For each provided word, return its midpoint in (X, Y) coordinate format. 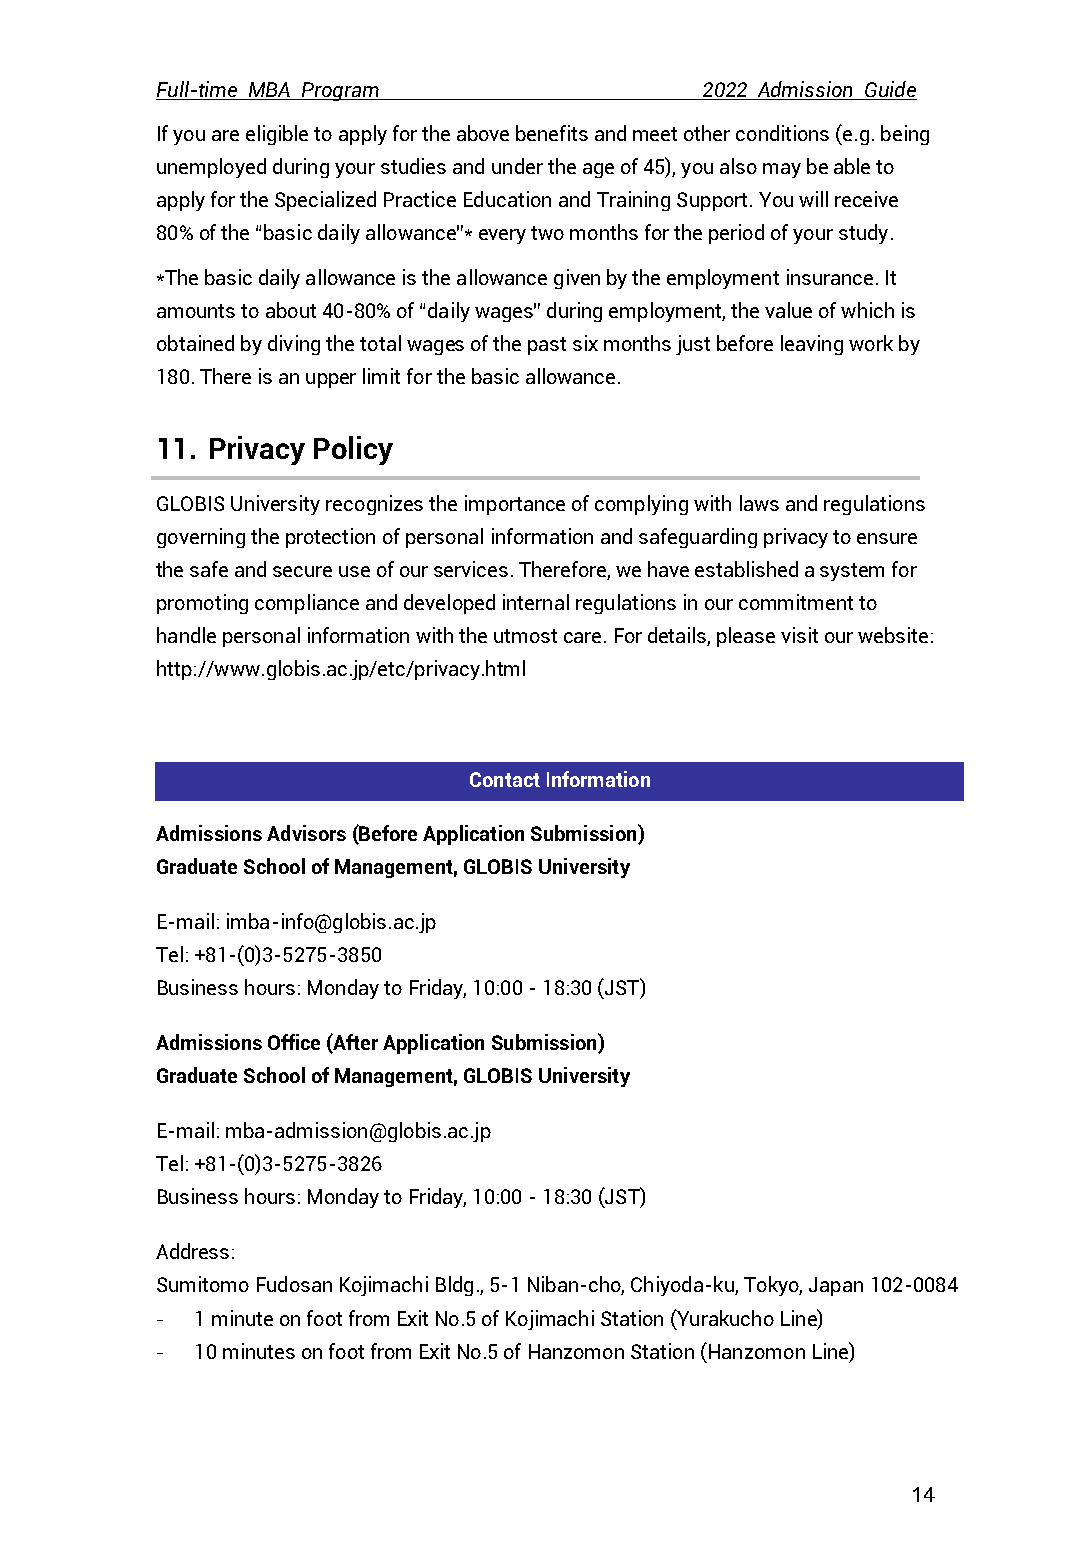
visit (799, 635)
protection (330, 538)
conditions (782, 133)
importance (515, 505)
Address (192, 1251)
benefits (552, 133)
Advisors (306, 833)
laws (759, 503)
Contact (505, 779)
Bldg (454, 1286)
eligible (277, 135)
